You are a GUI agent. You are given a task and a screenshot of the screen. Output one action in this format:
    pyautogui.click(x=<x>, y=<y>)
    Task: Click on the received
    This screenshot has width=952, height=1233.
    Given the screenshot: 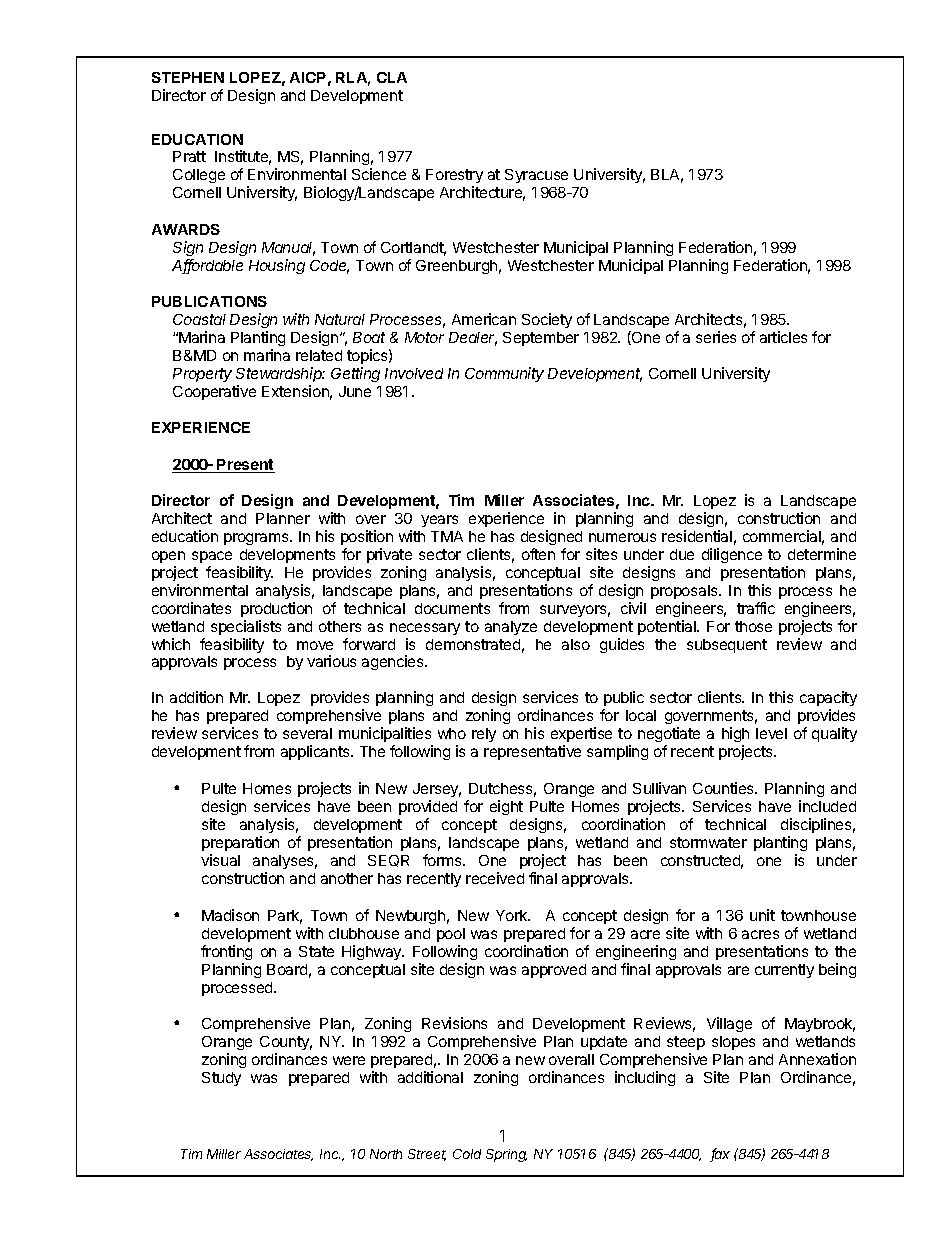 What is the action you would take?
    pyautogui.click(x=495, y=878)
